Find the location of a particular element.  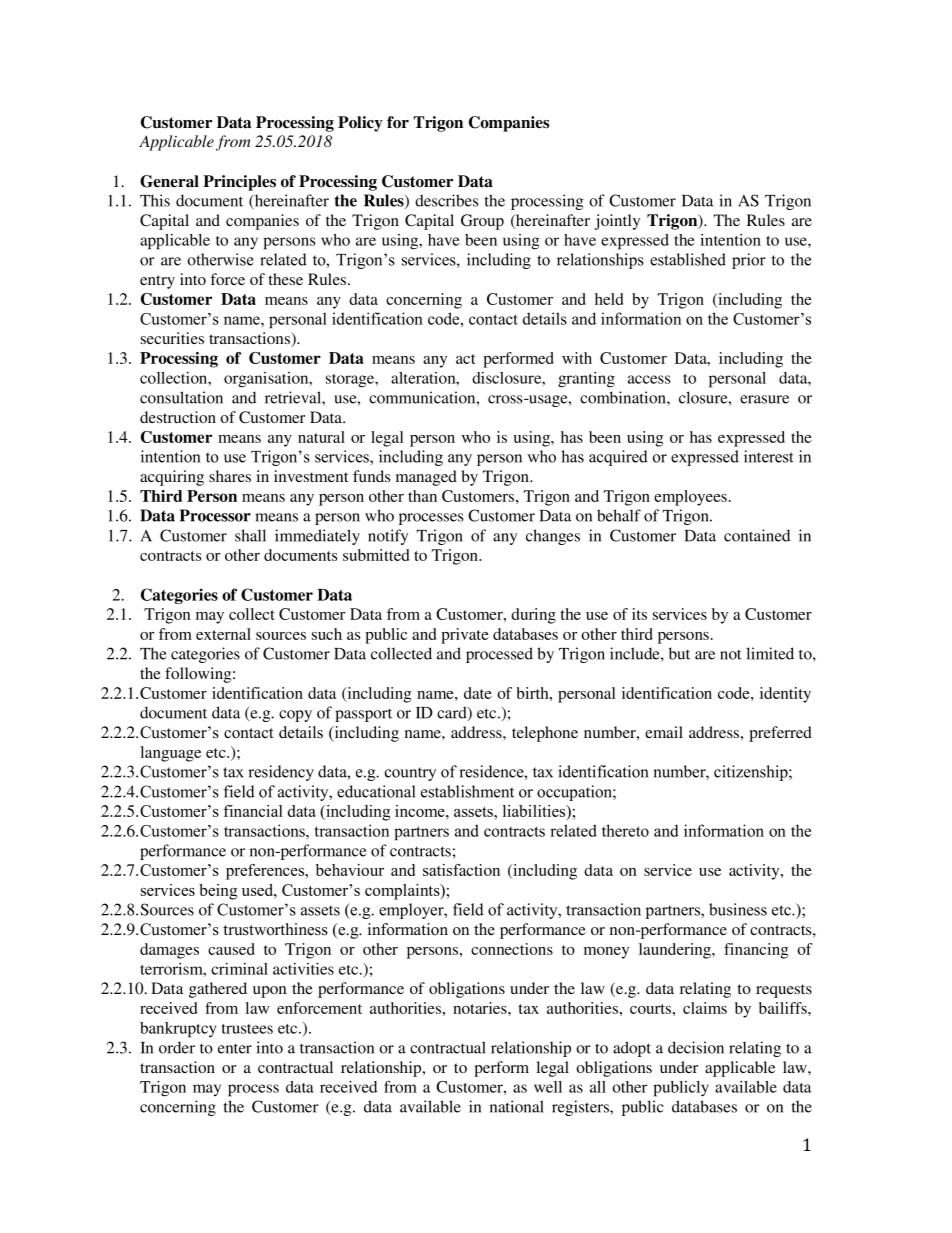

describes is located at coordinates (446, 200).
